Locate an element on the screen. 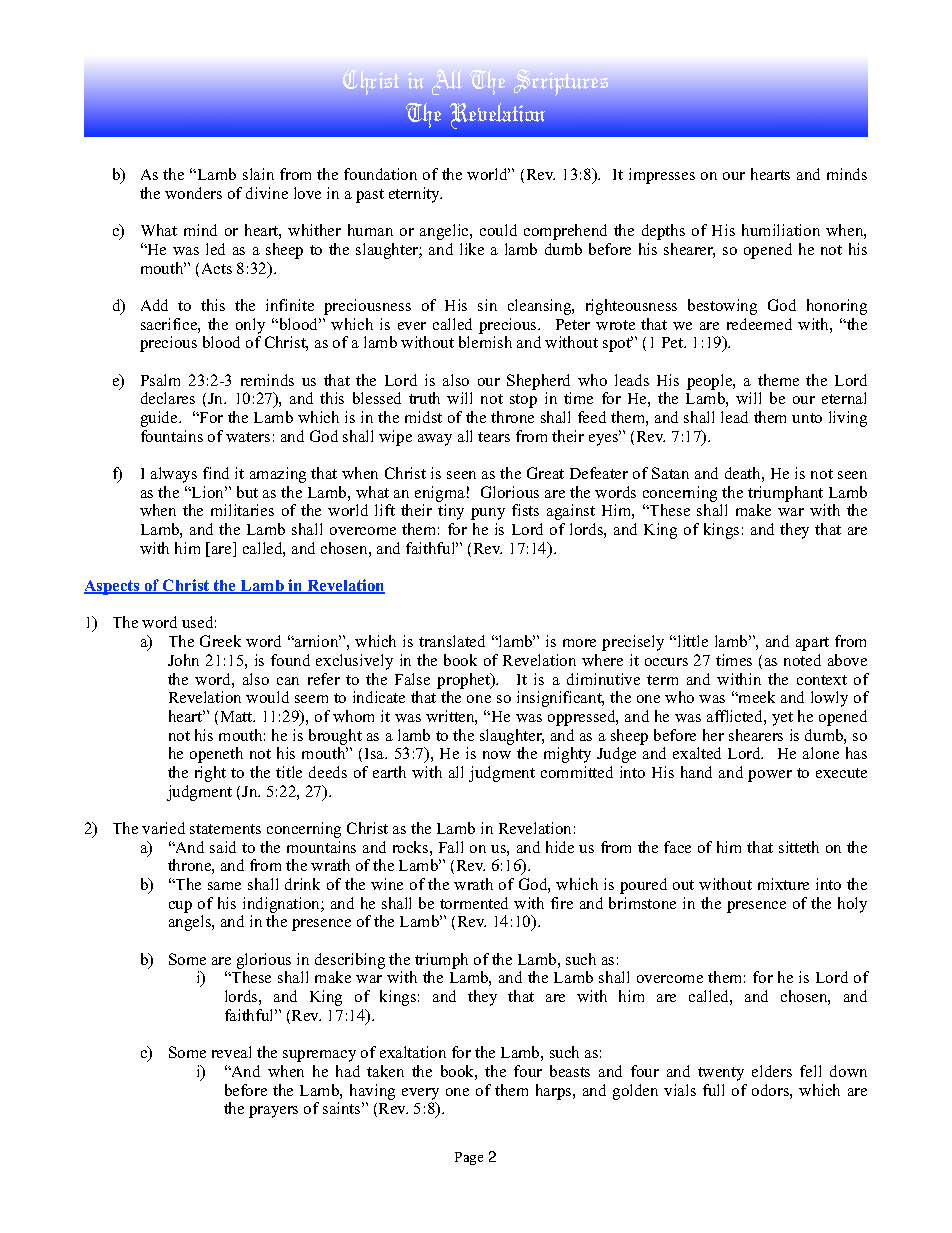 The width and height of the screenshot is (952, 1233). Scriptures is located at coordinates (561, 82).
